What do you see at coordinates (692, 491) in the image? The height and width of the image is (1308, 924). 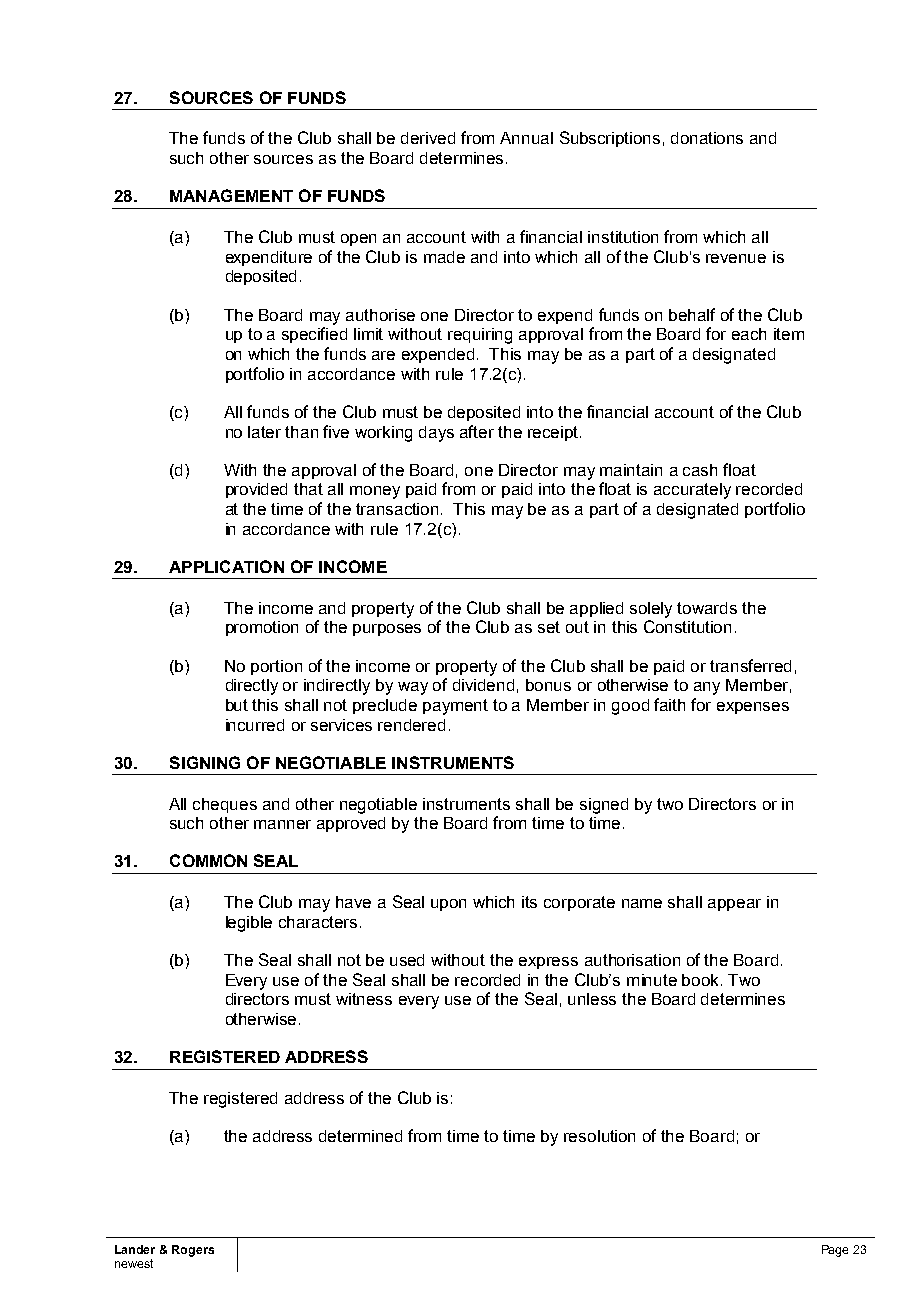 I see `accurately` at bounding box center [692, 491].
